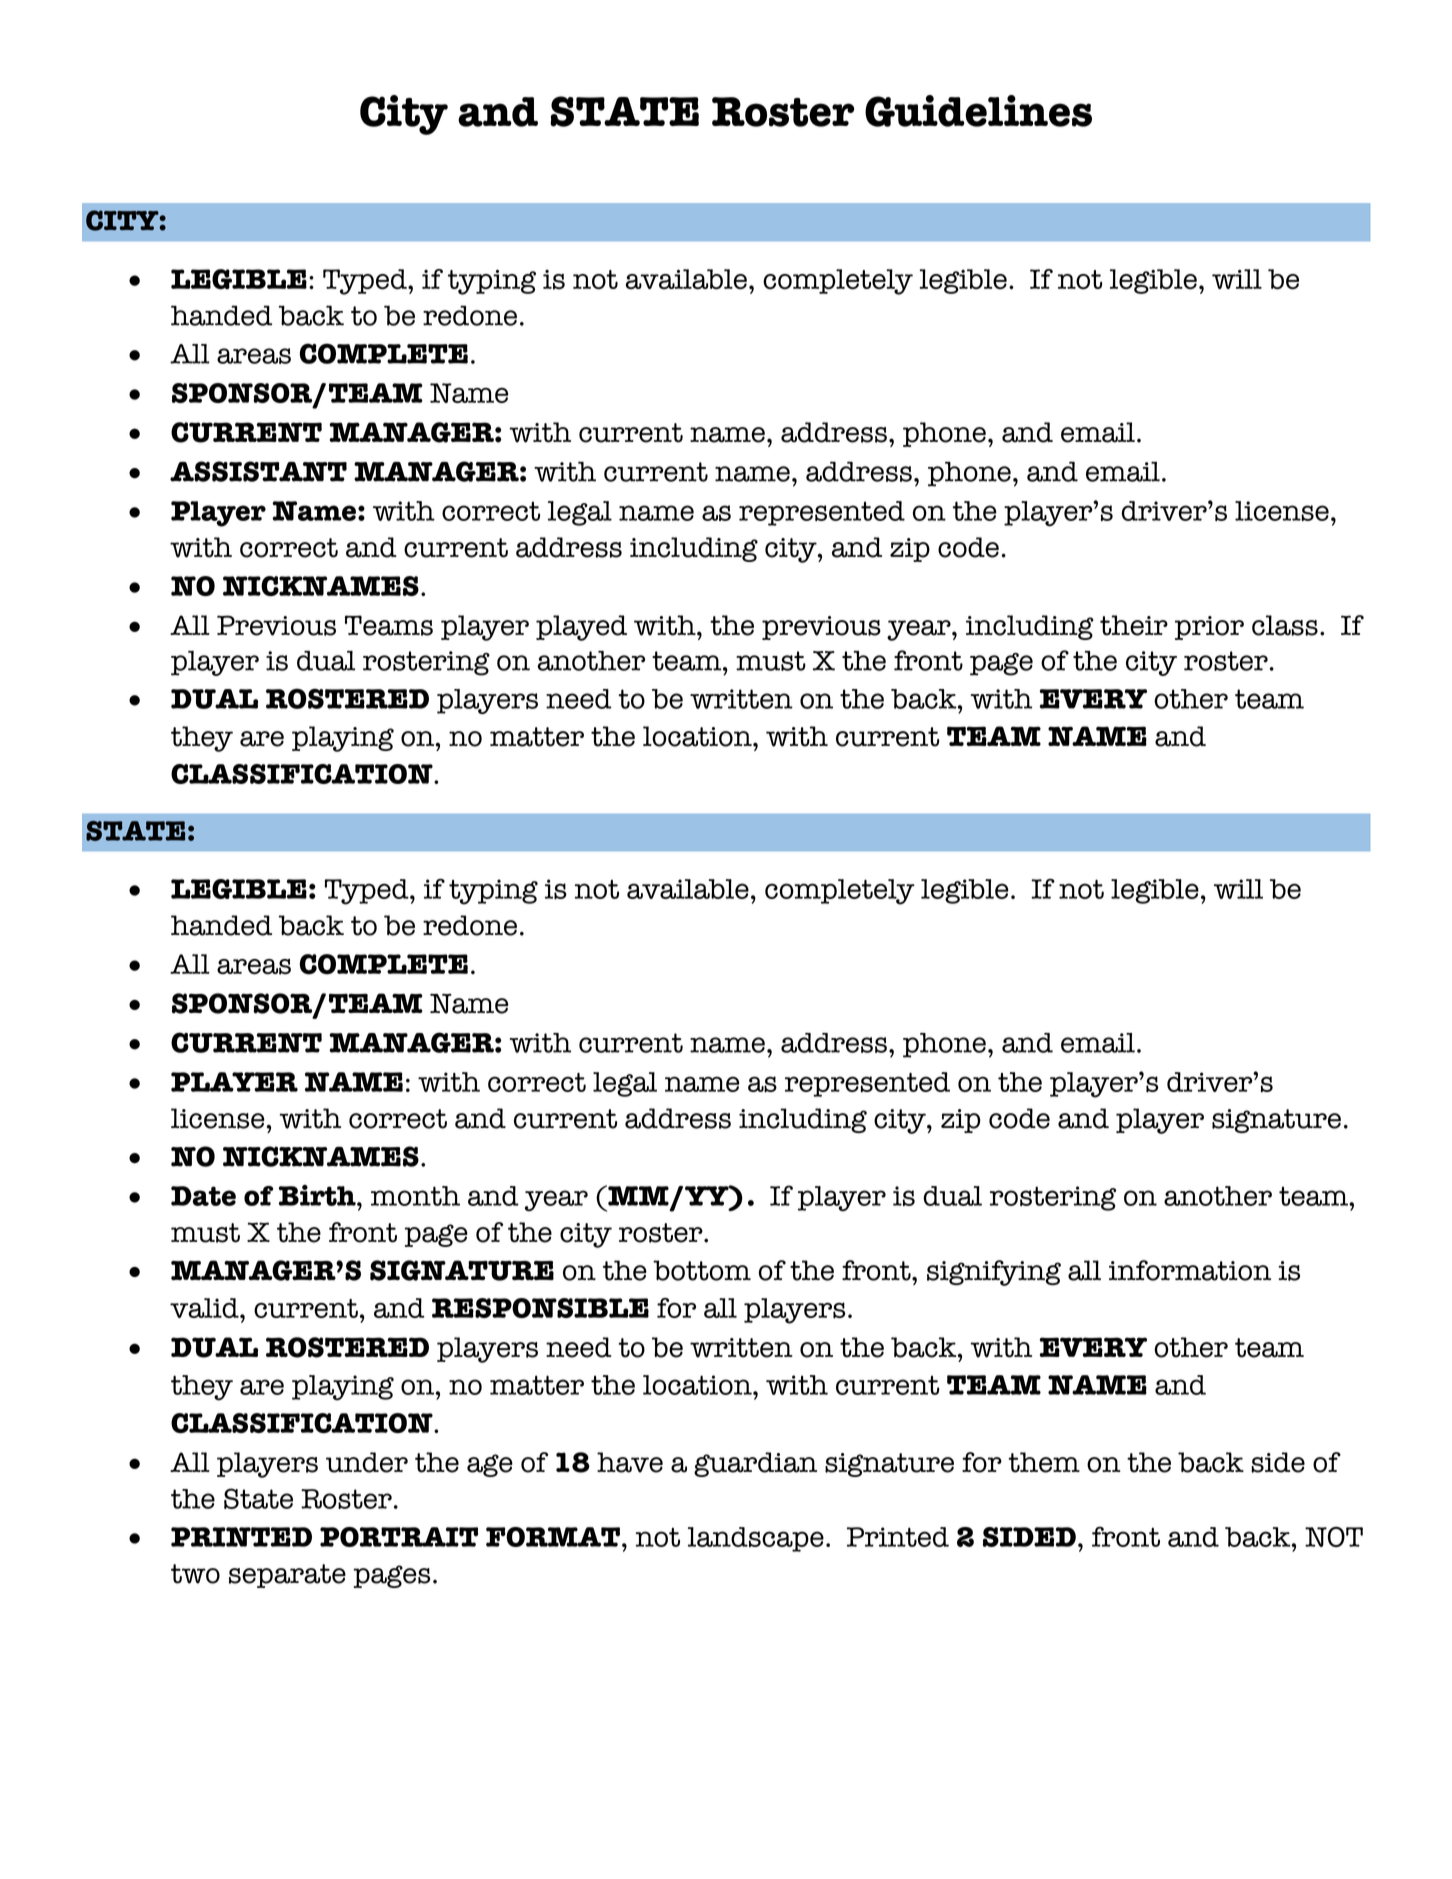 This image has height=1879, width=1452. Describe the element at coordinates (994, 1273) in the image. I see `signifying` at that location.
